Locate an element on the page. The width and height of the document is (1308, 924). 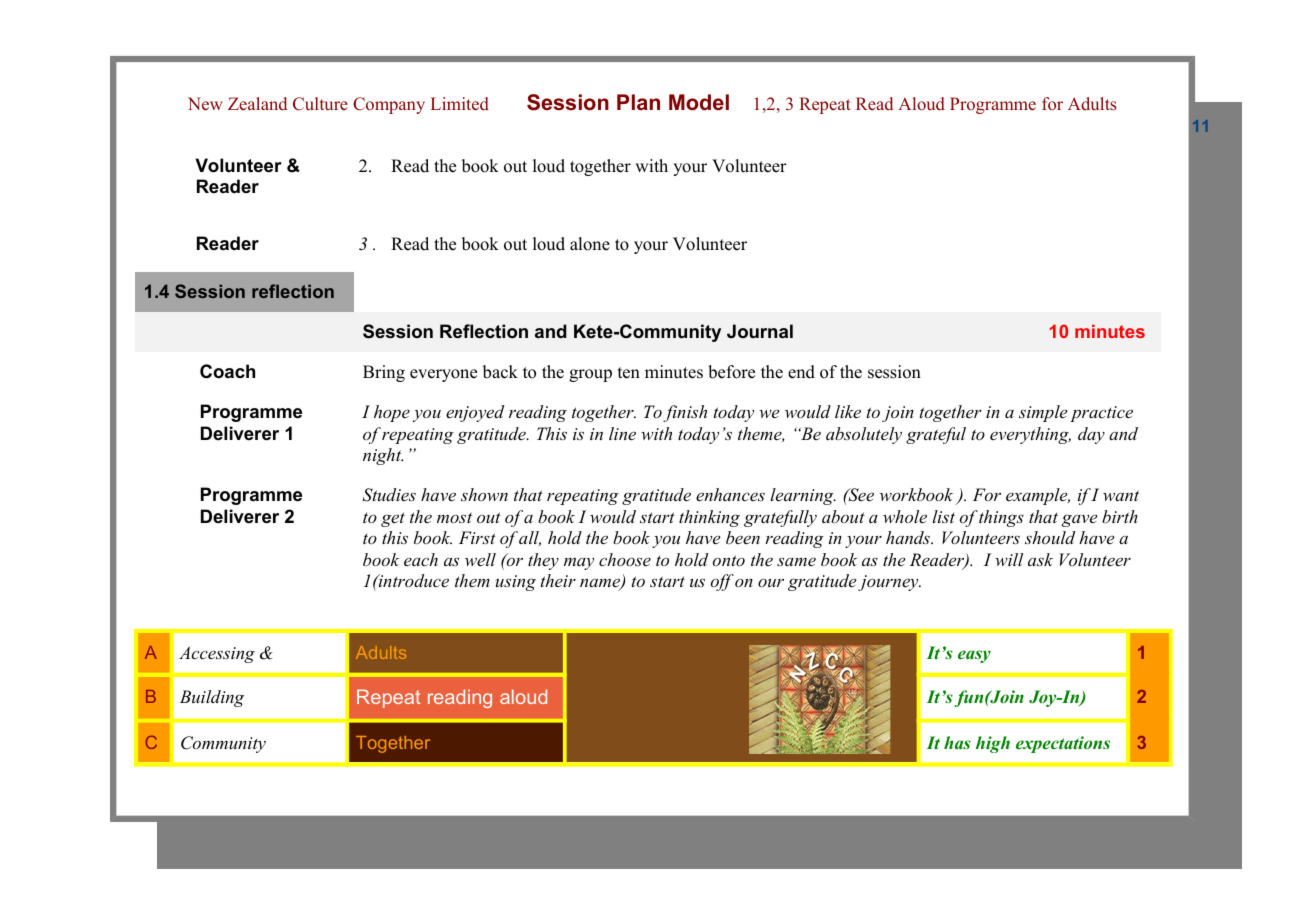
Model is located at coordinates (699, 102).
